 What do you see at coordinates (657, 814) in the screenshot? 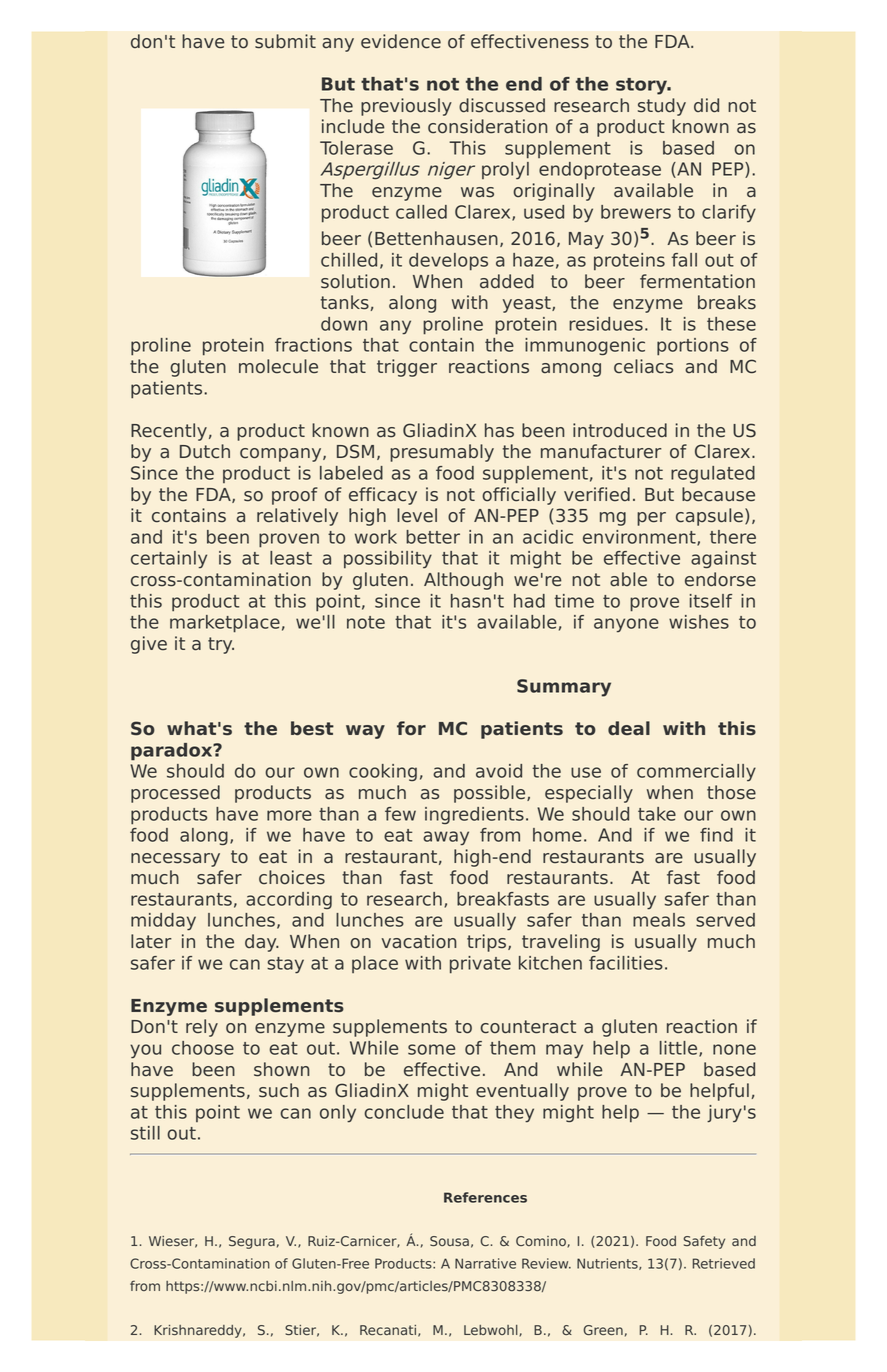
I see `take` at bounding box center [657, 814].
